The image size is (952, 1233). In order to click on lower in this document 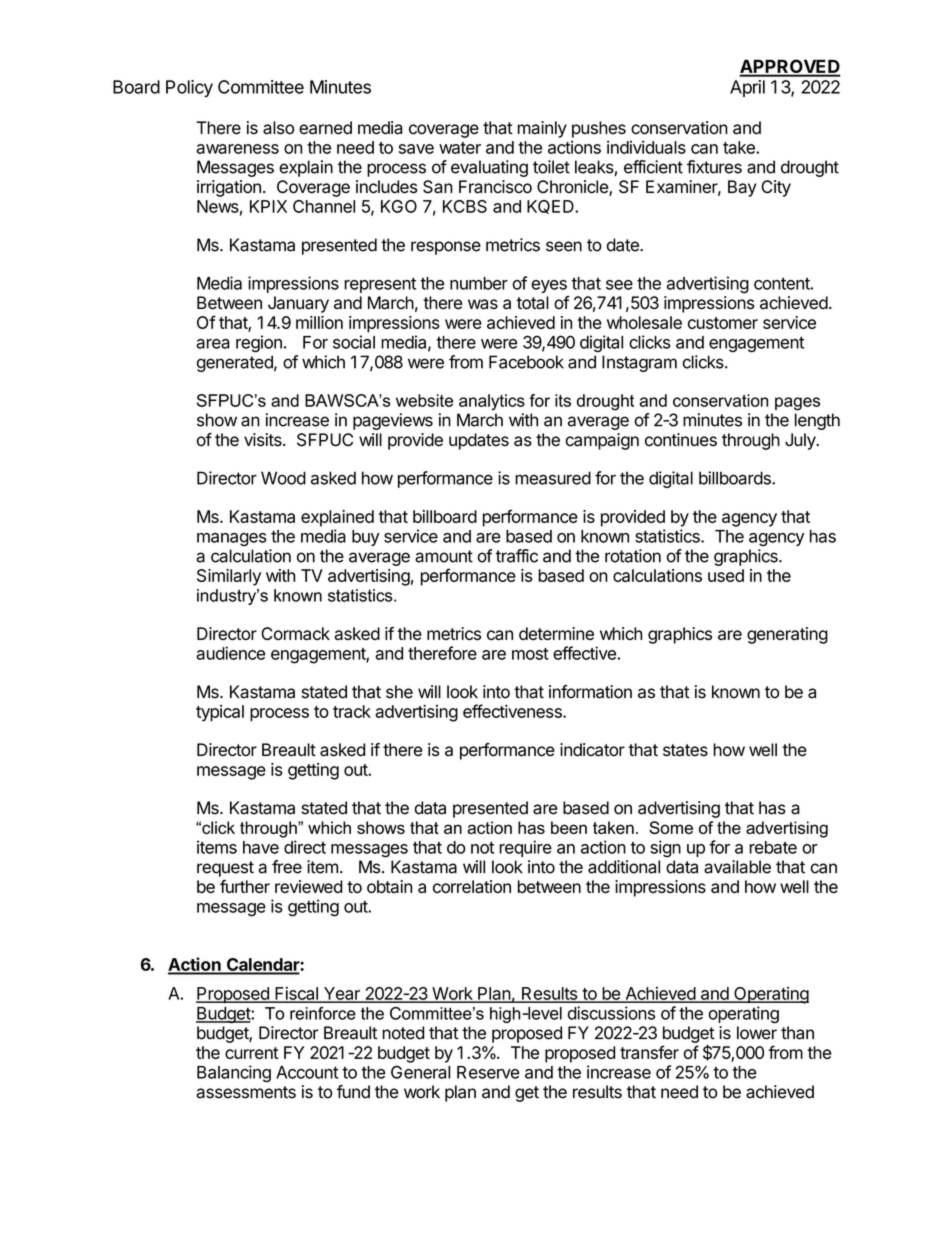, I will do `click(757, 1033)`.
